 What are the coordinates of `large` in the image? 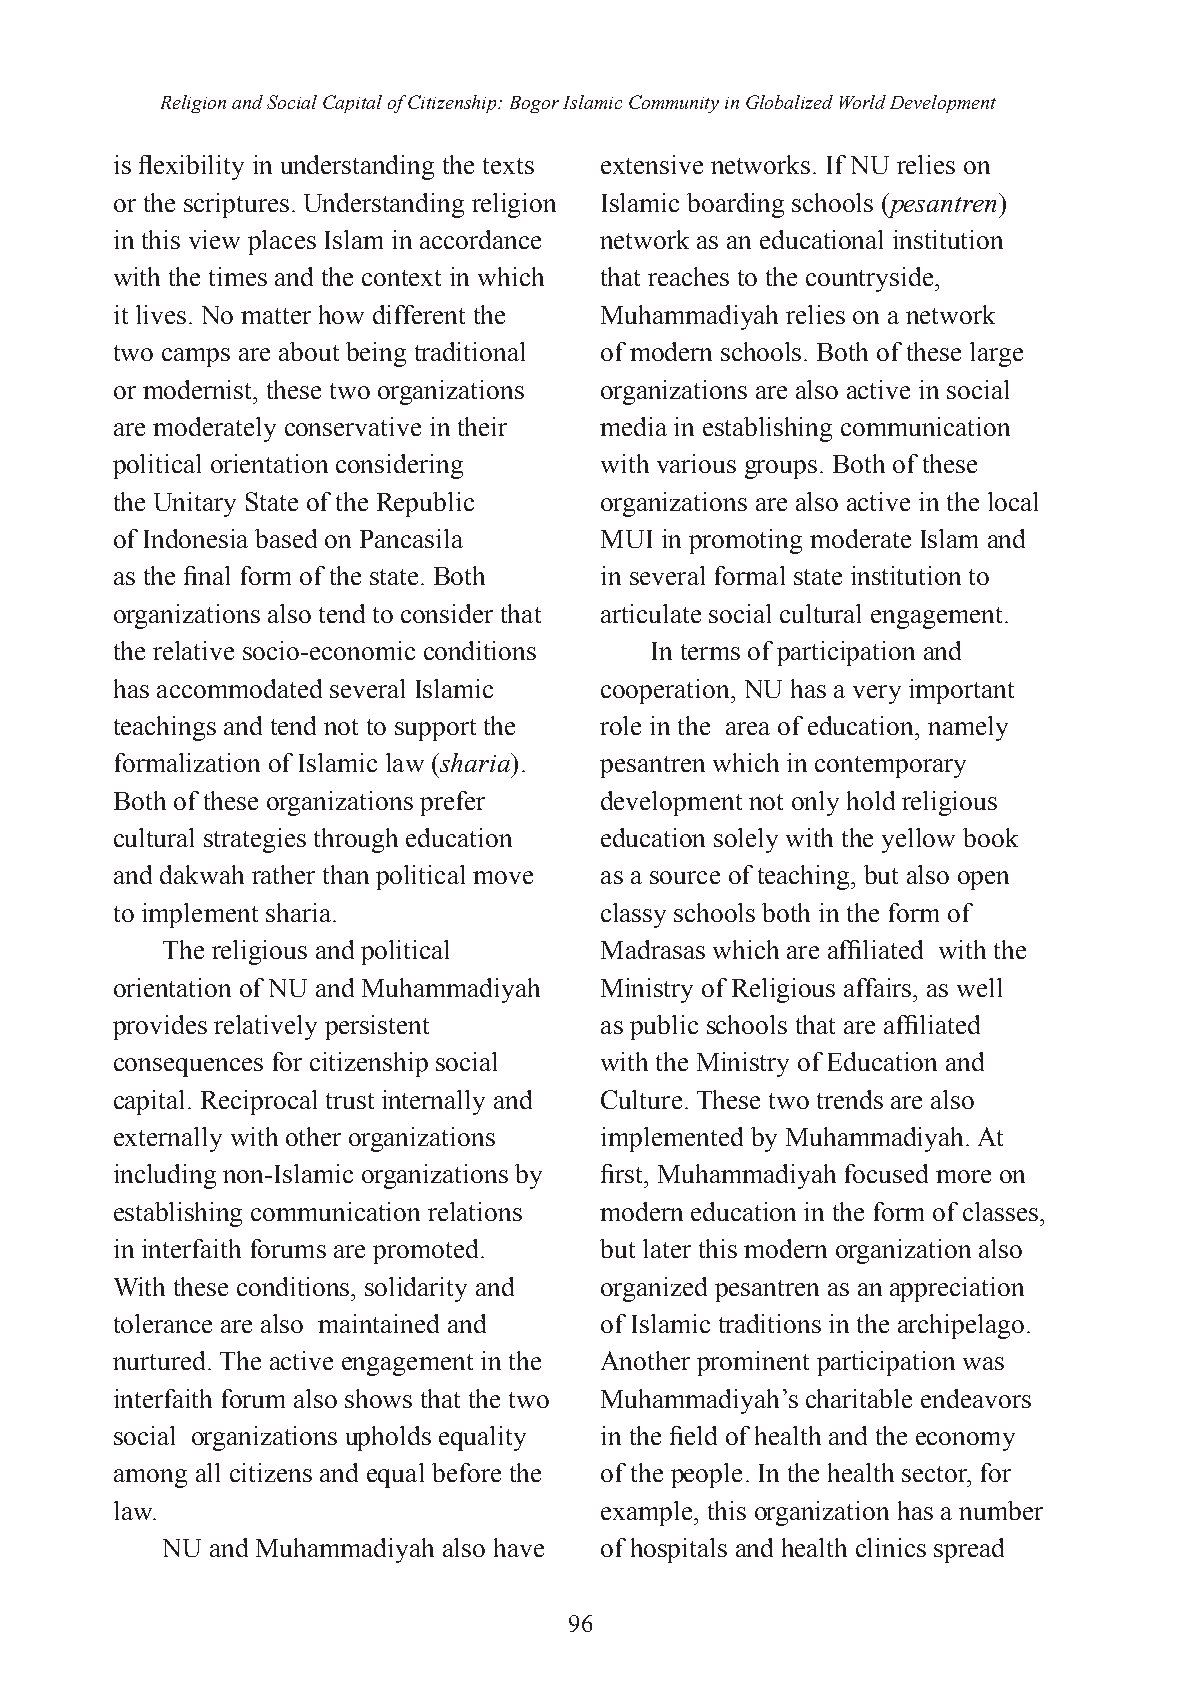 It's located at (996, 354).
